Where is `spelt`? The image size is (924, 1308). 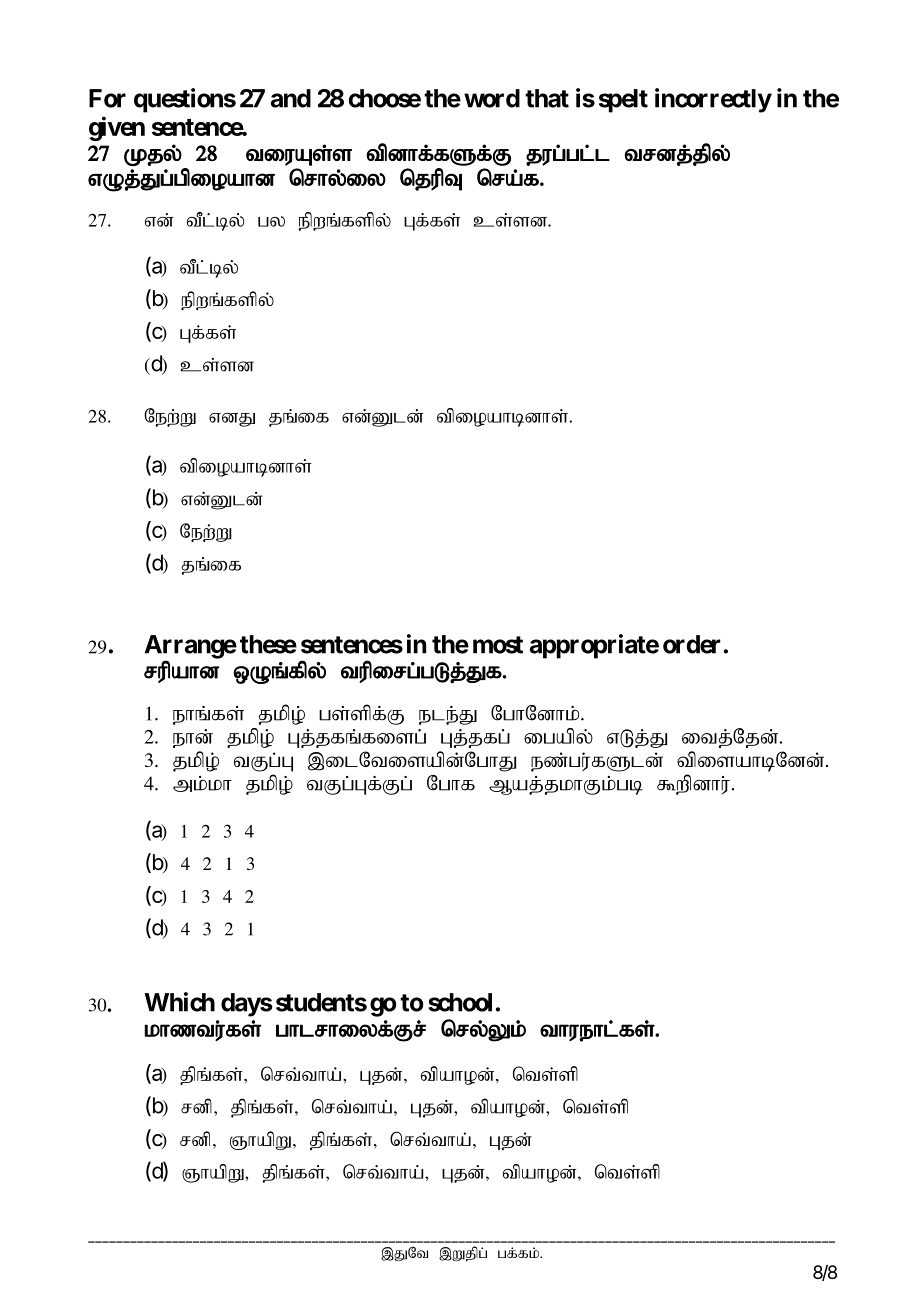 spelt is located at coordinates (623, 101).
